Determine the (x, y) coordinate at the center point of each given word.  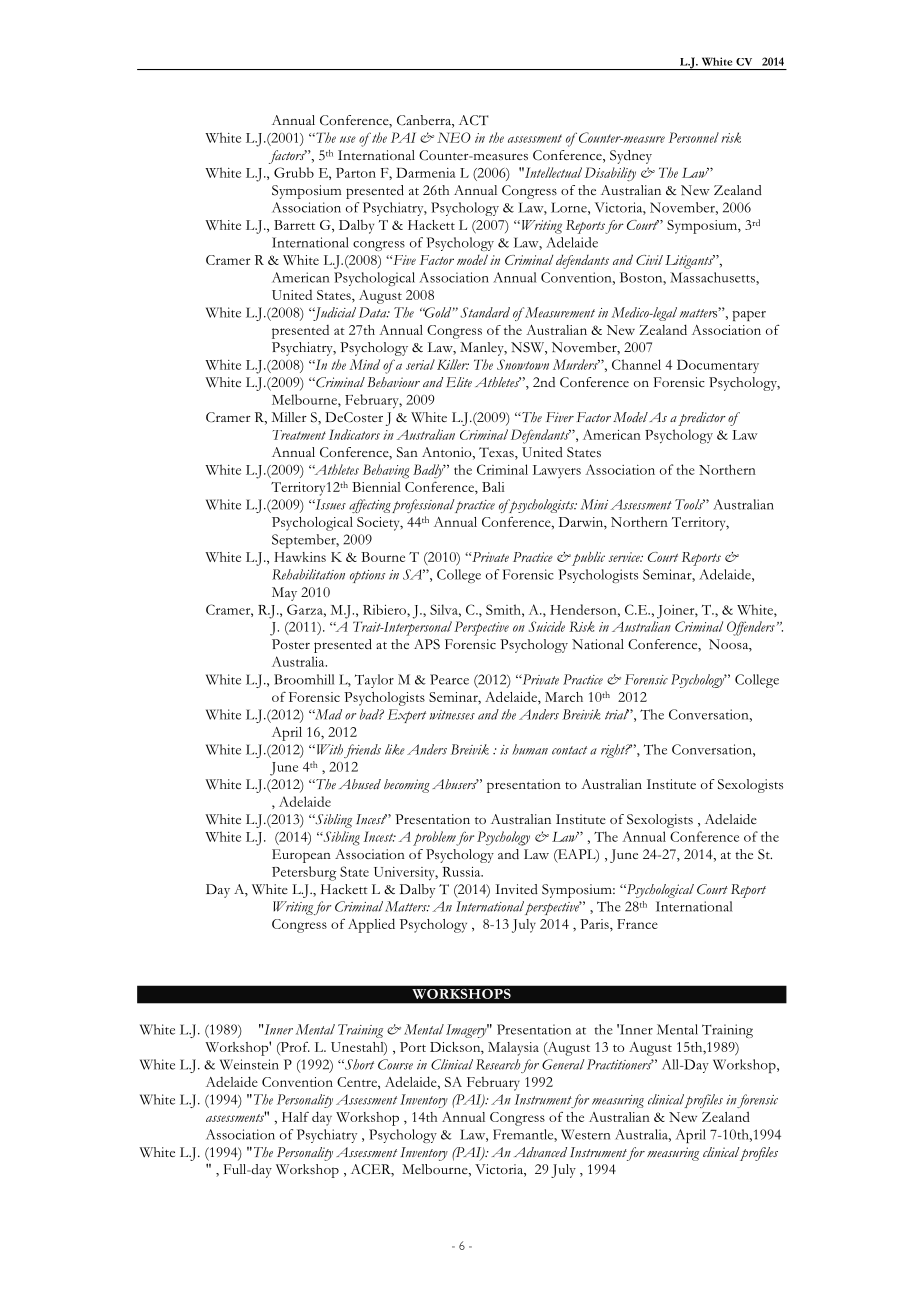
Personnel (694, 137)
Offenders (751, 628)
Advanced (540, 1152)
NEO (454, 137)
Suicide (547, 626)
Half (295, 1116)
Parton (356, 173)
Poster (291, 644)
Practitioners (620, 1064)
